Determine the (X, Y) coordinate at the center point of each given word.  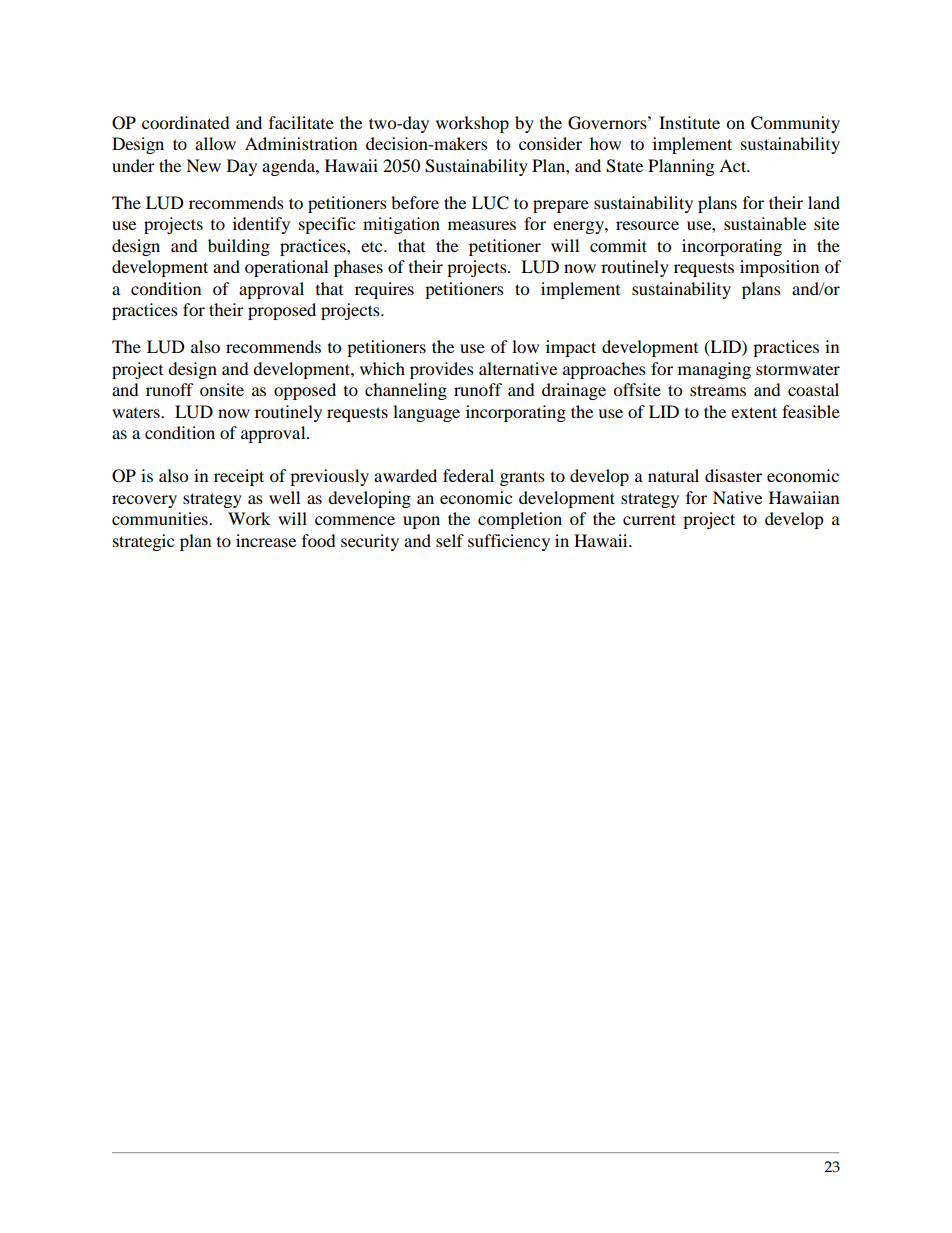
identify (261, 225)
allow (215, 143)
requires (384, 290)
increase (266, 540)
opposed (305, 391)
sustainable (765, 223)
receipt (239, 477)
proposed (282, 311)
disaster (733, 475)
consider (550, 143)
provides (442, 370)
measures (482, 225)
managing (714, 370)
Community (795, 124)
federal (468, 475)
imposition (779, 268)
